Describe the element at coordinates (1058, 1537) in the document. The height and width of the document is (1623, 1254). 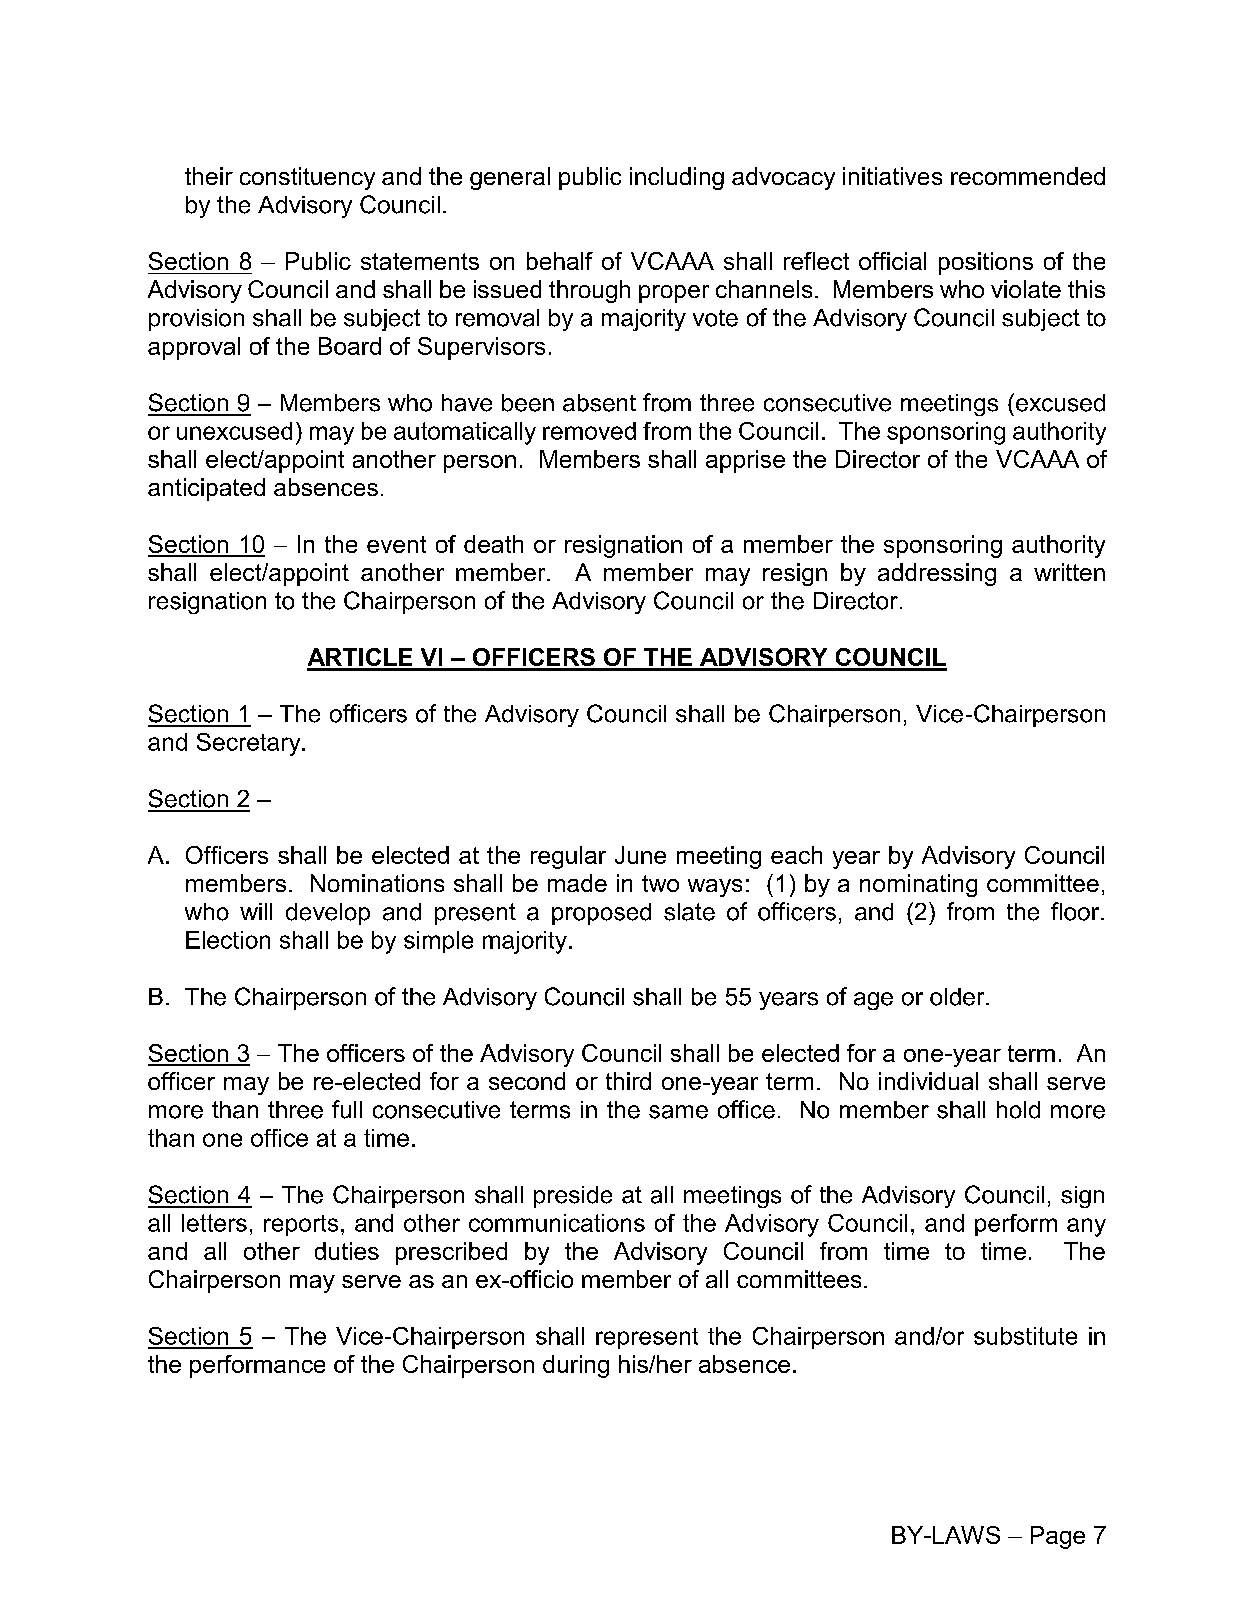
I see `Page` at that location.
